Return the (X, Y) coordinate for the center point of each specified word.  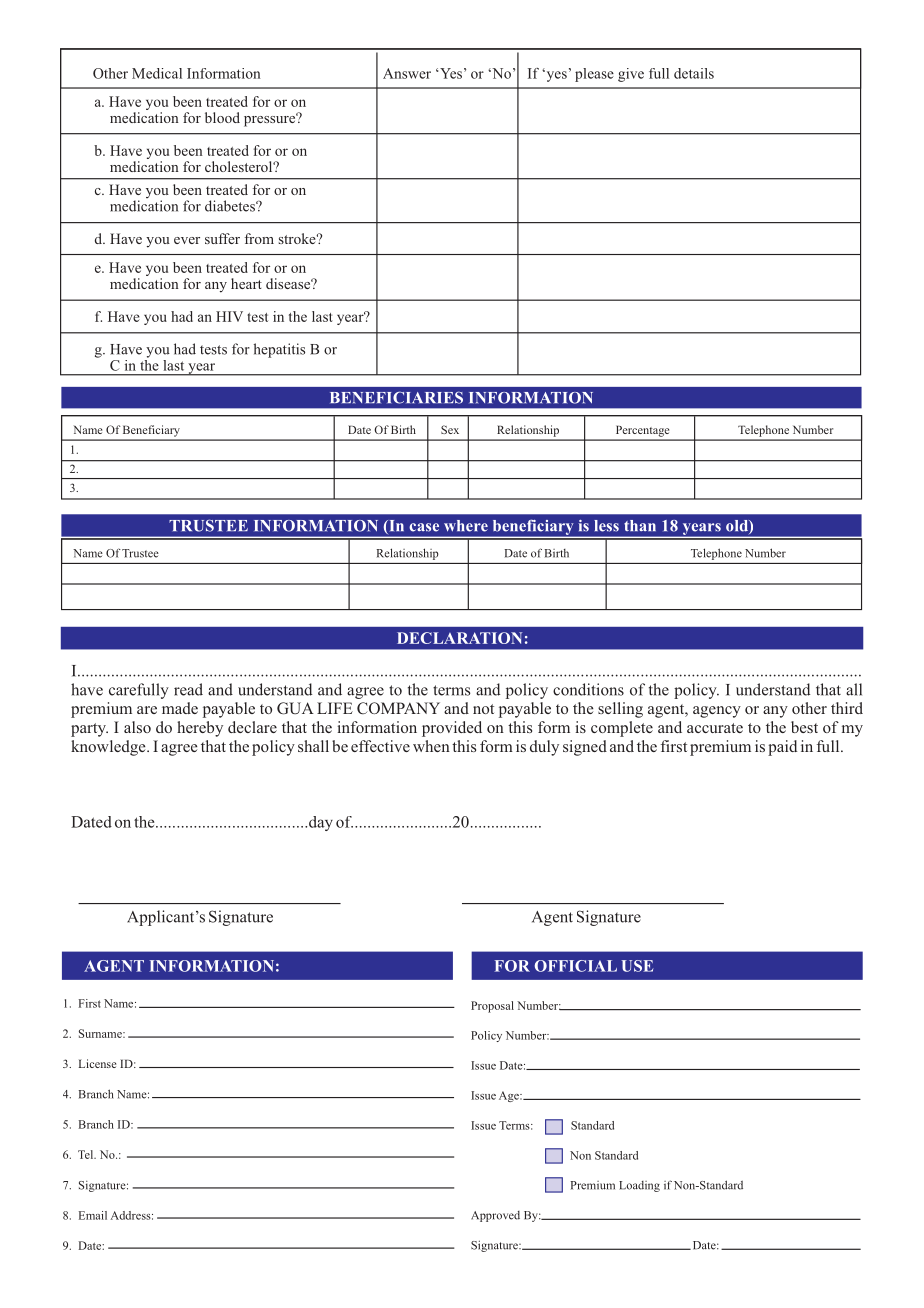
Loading (639, 1186)
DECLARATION (459, 638)
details (694, 73)
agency (717, 712)
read (188, 689)
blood (222, 117)
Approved (495, 1216)
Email (93, 1215)
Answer (407, 73)
